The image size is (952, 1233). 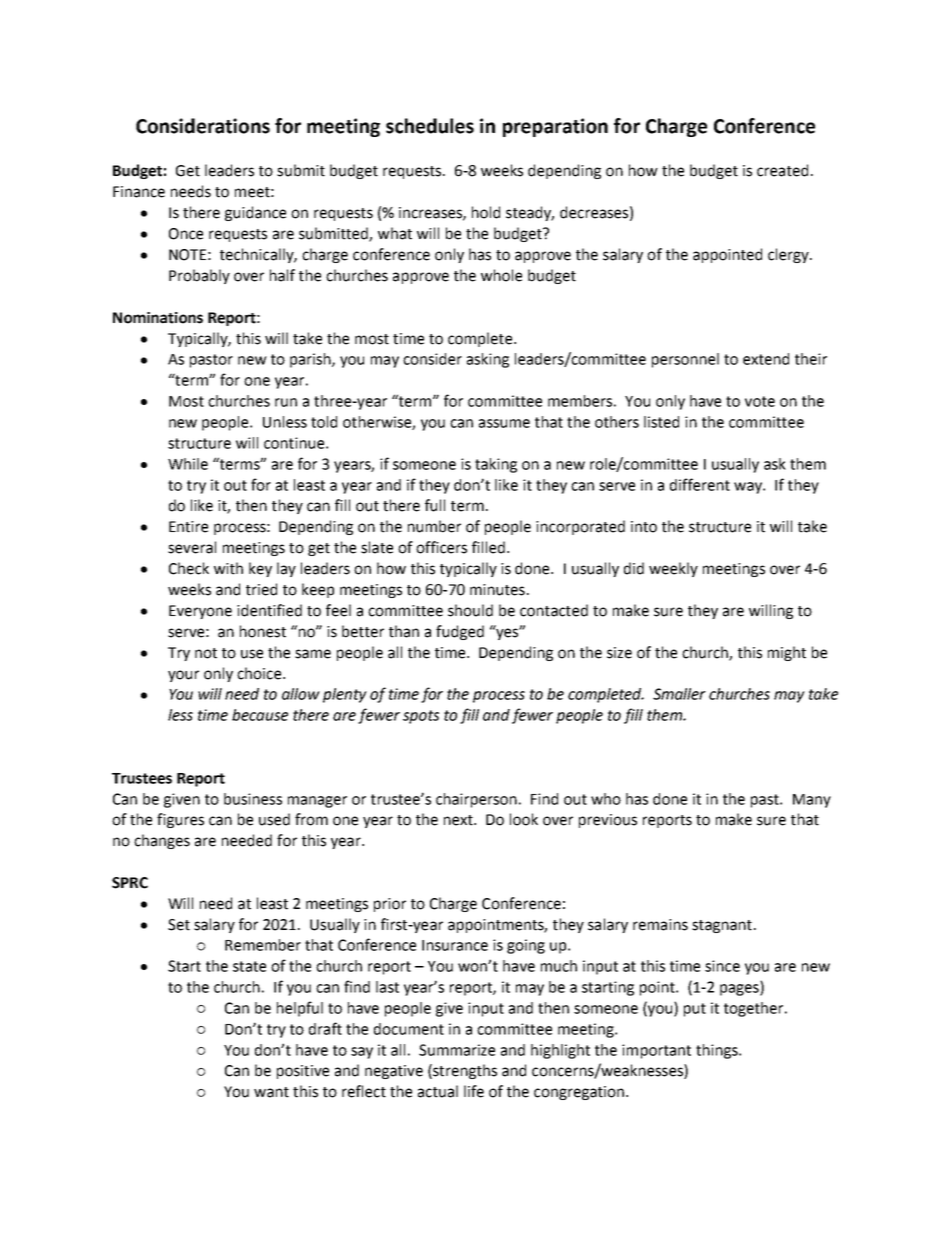 I want to click on schedules, so click(x=430, y=126).
